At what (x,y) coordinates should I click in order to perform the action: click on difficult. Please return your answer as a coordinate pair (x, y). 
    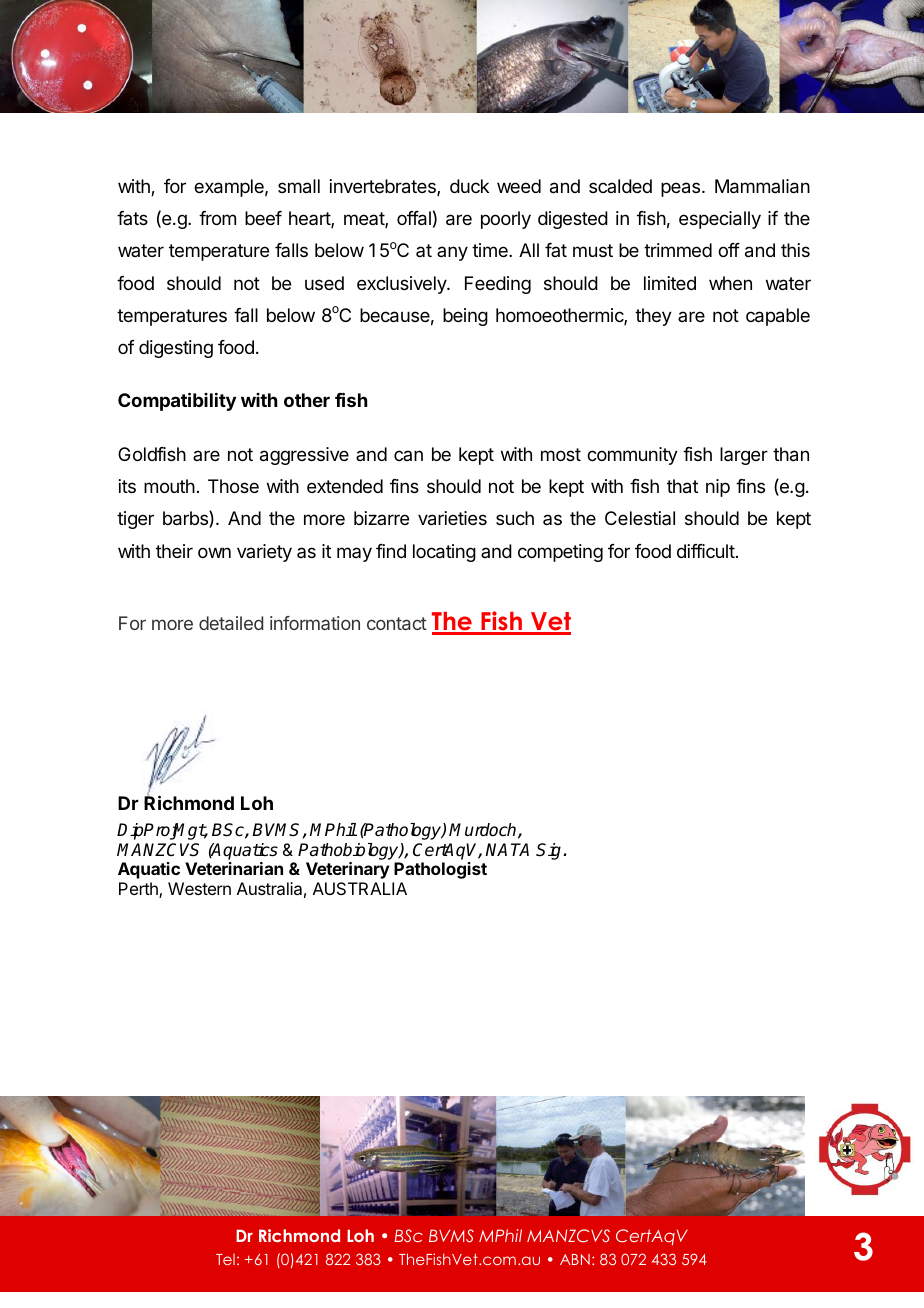
    Looking at the image, I should click on (706, 551).
